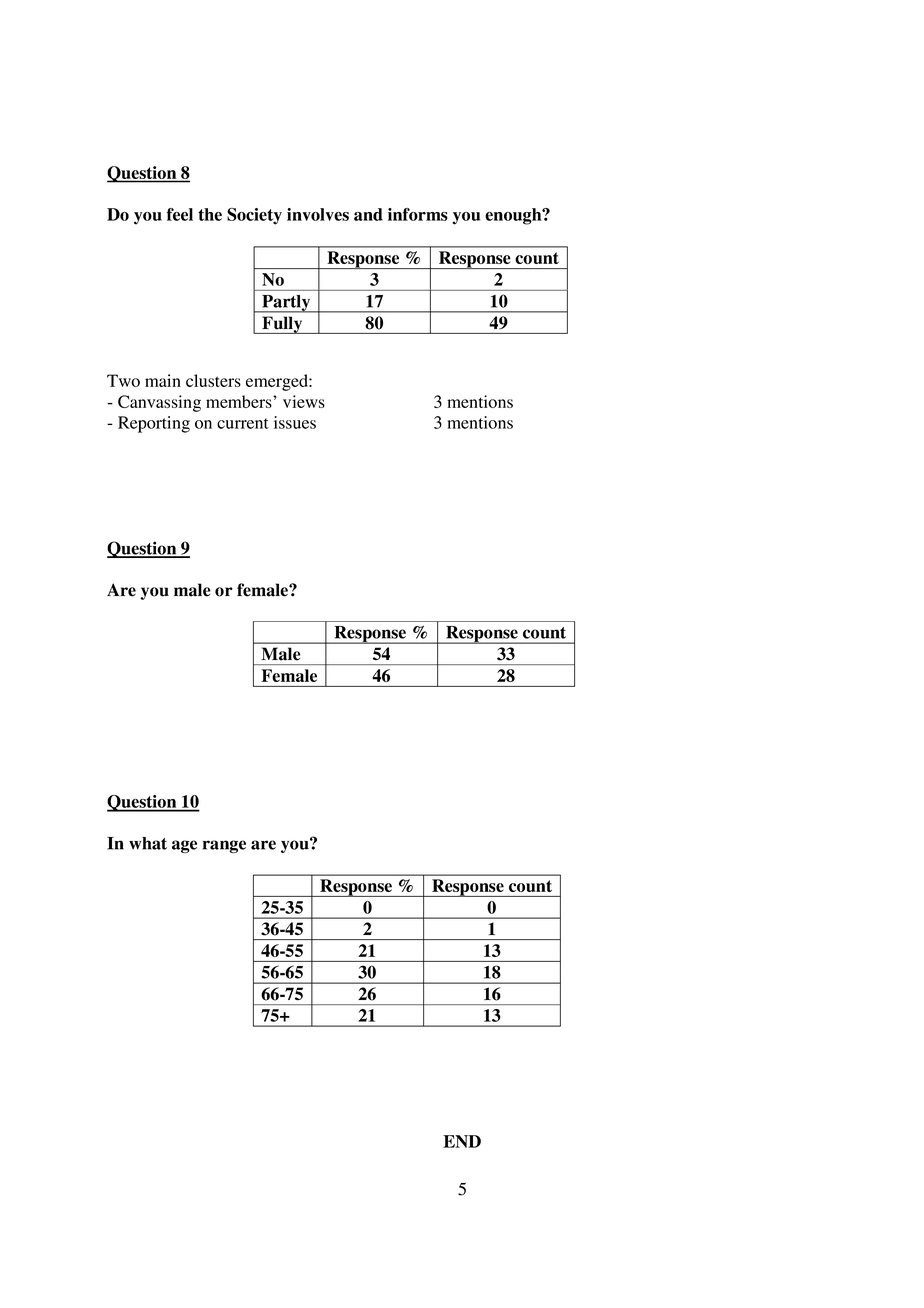 This screenshot has width=924, height=1308. I want to click on involves, so click(318, 214).
